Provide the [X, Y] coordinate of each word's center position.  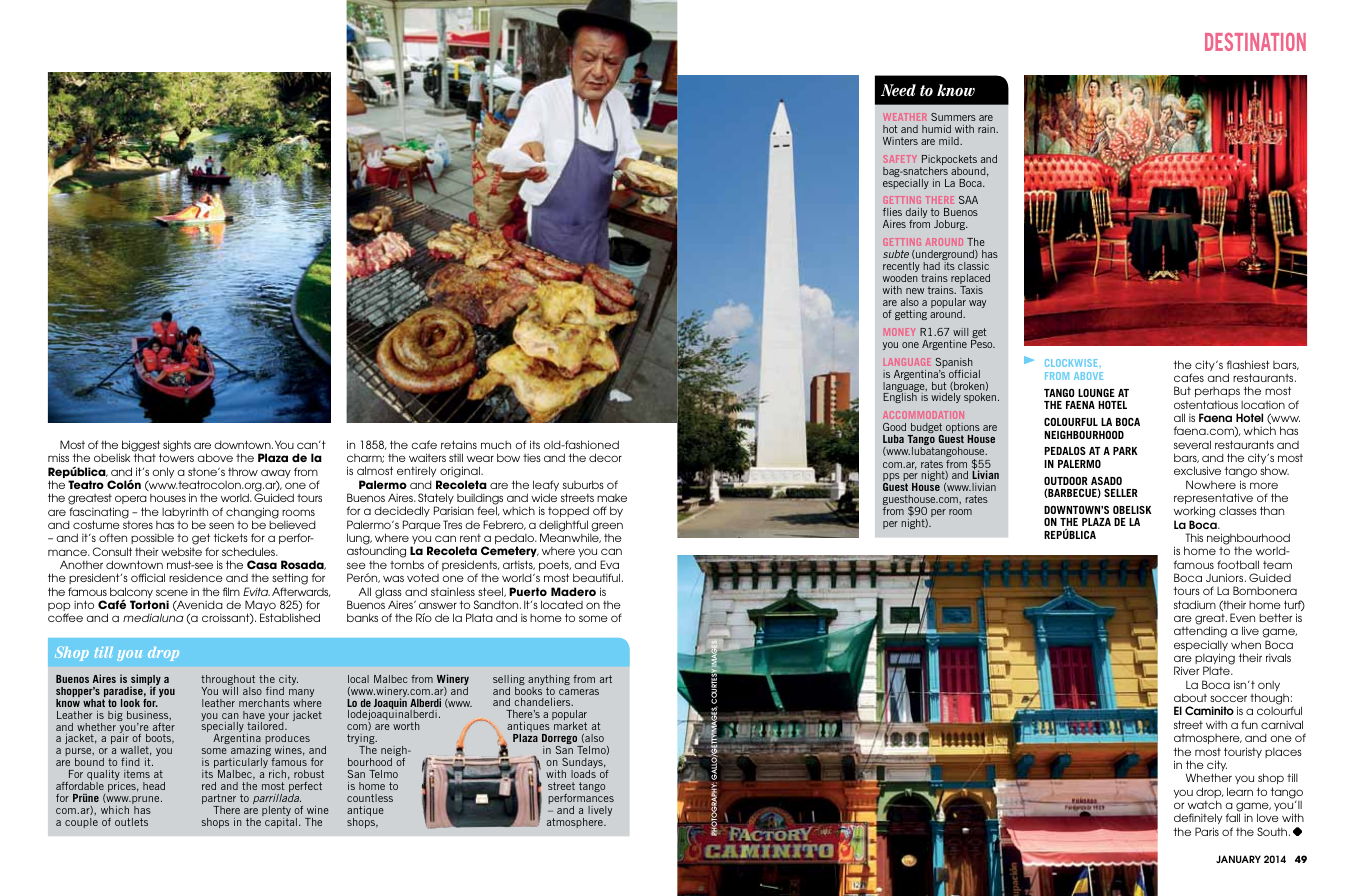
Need [898, 90]
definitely [1198, 818]
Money [899, 332]
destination [1255, 42]
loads [583, 774]
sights [177, 446]
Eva [609, 564]
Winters [900, 141]
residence [196, 578]
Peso [983, 344]
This [1194, 537]
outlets [131, 822]
